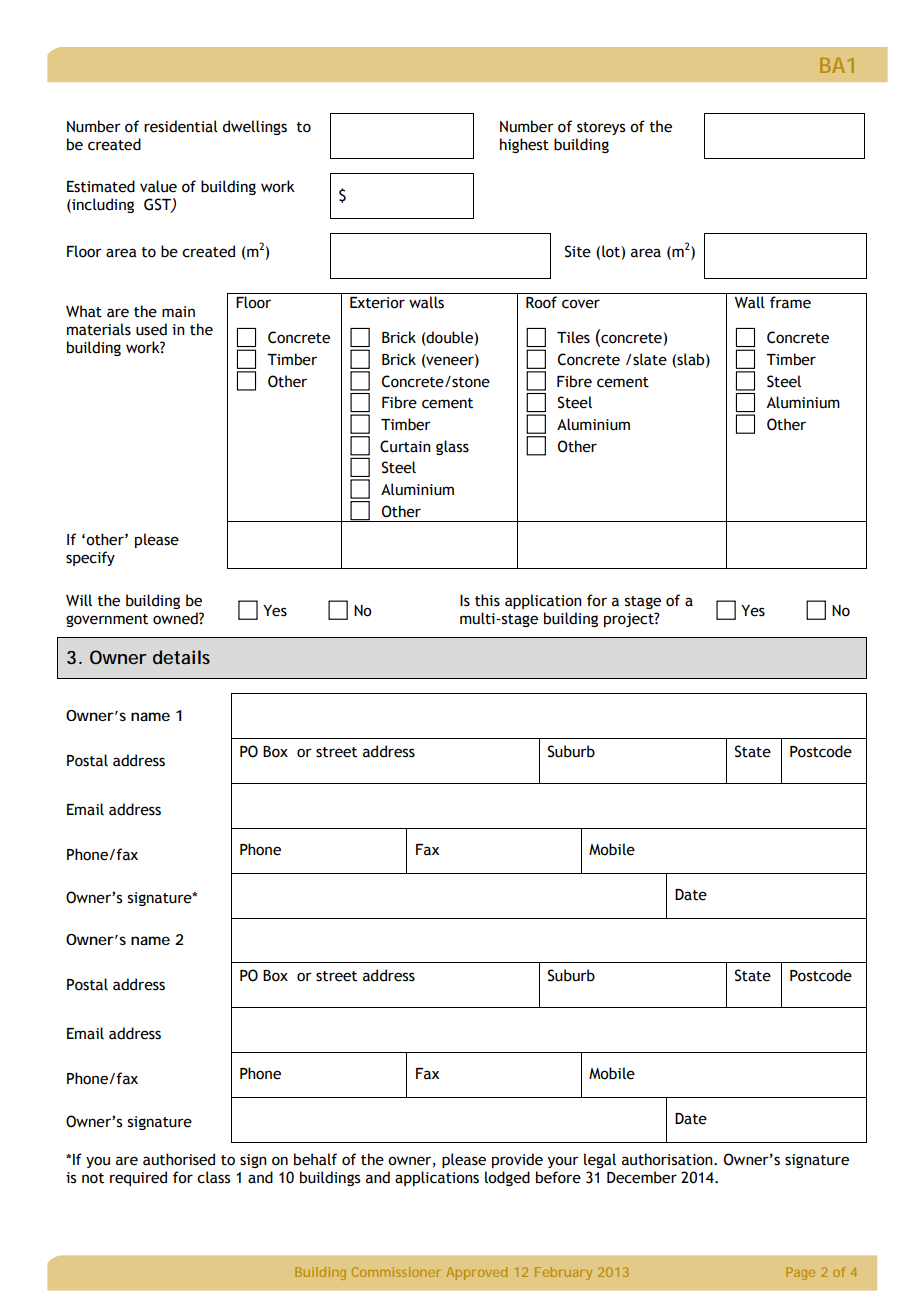 The width and height of the screenshot is (924, 1308). Describe the element at coordinates (487, 600) in the screenshot. I see `this` at that location.
